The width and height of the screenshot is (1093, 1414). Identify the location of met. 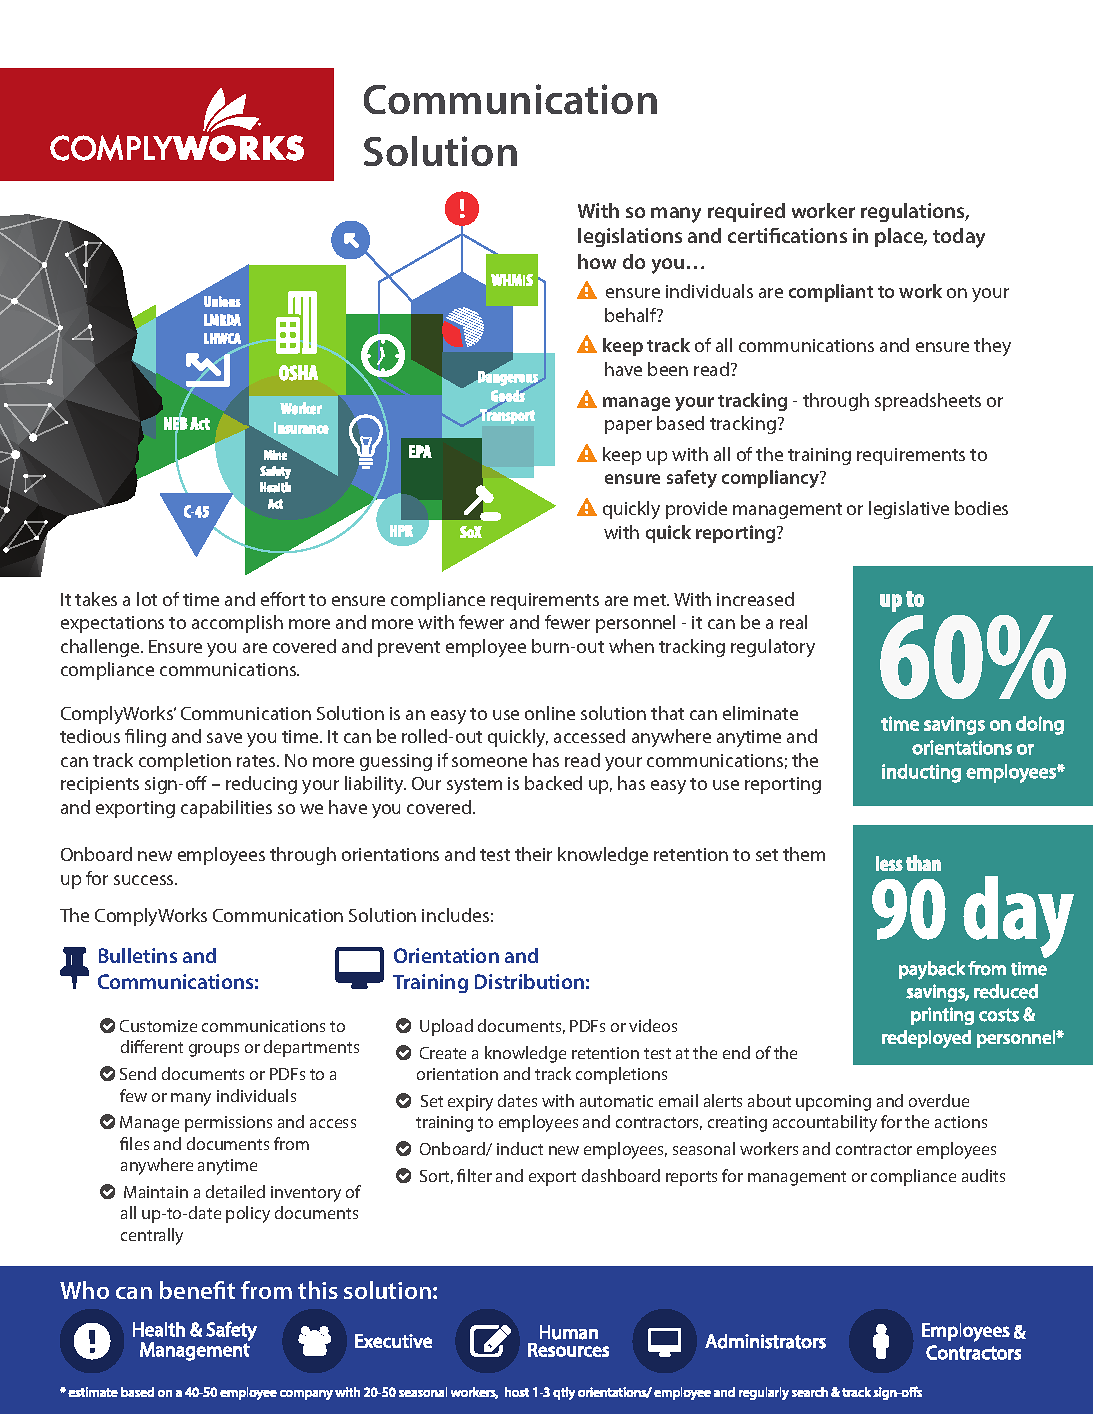
(651, 600).
